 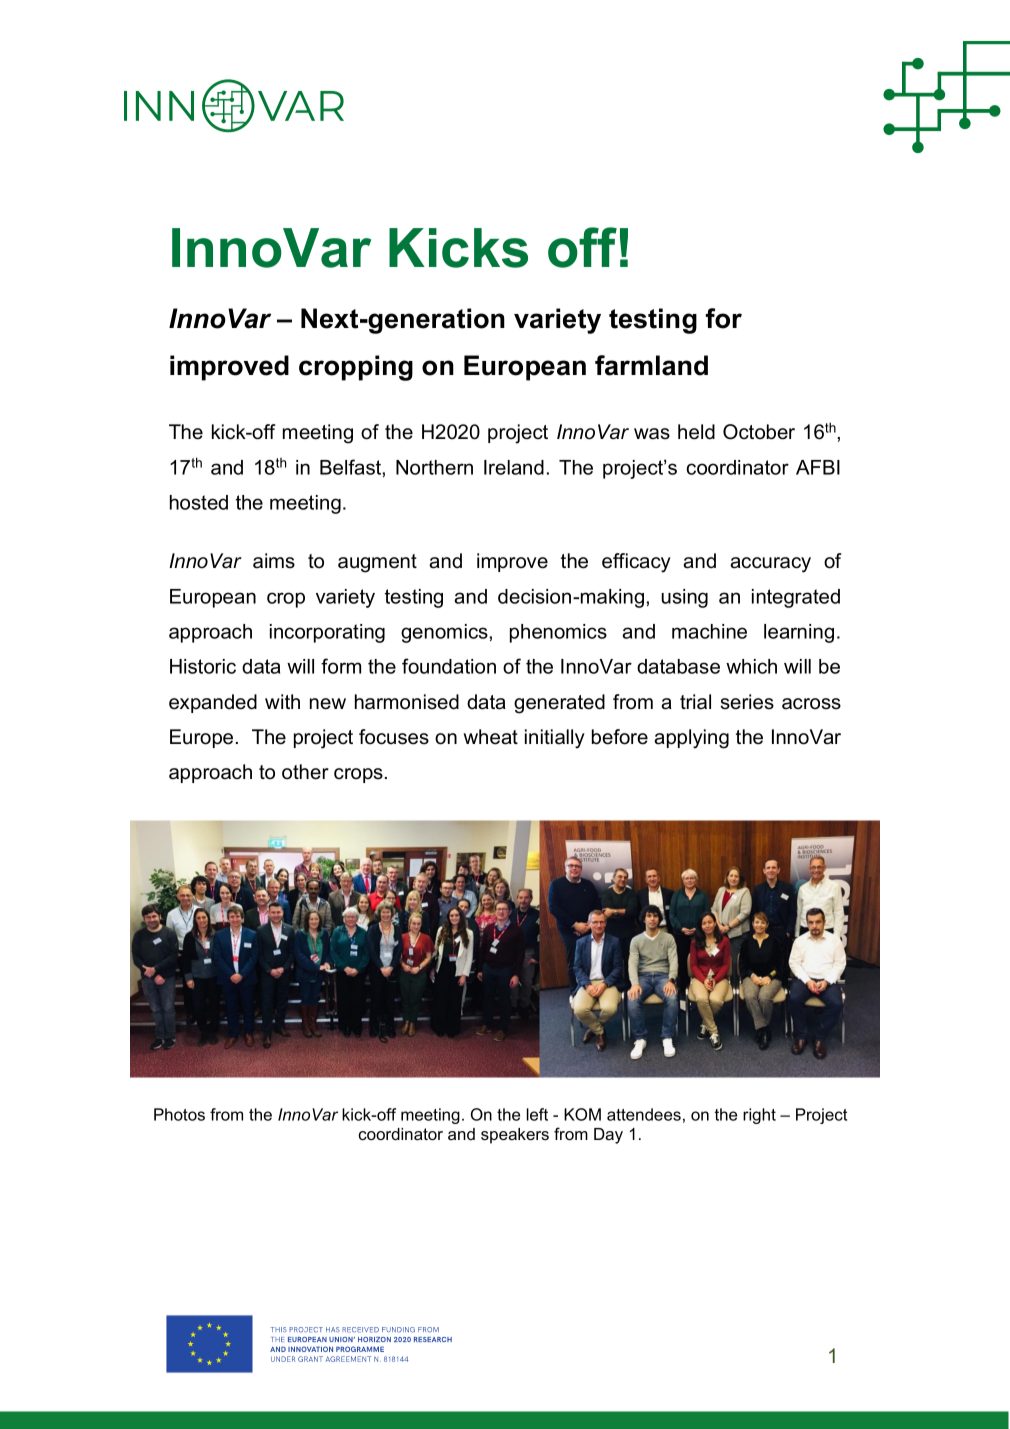 I want to click on other, so click(x=305, y=772).
